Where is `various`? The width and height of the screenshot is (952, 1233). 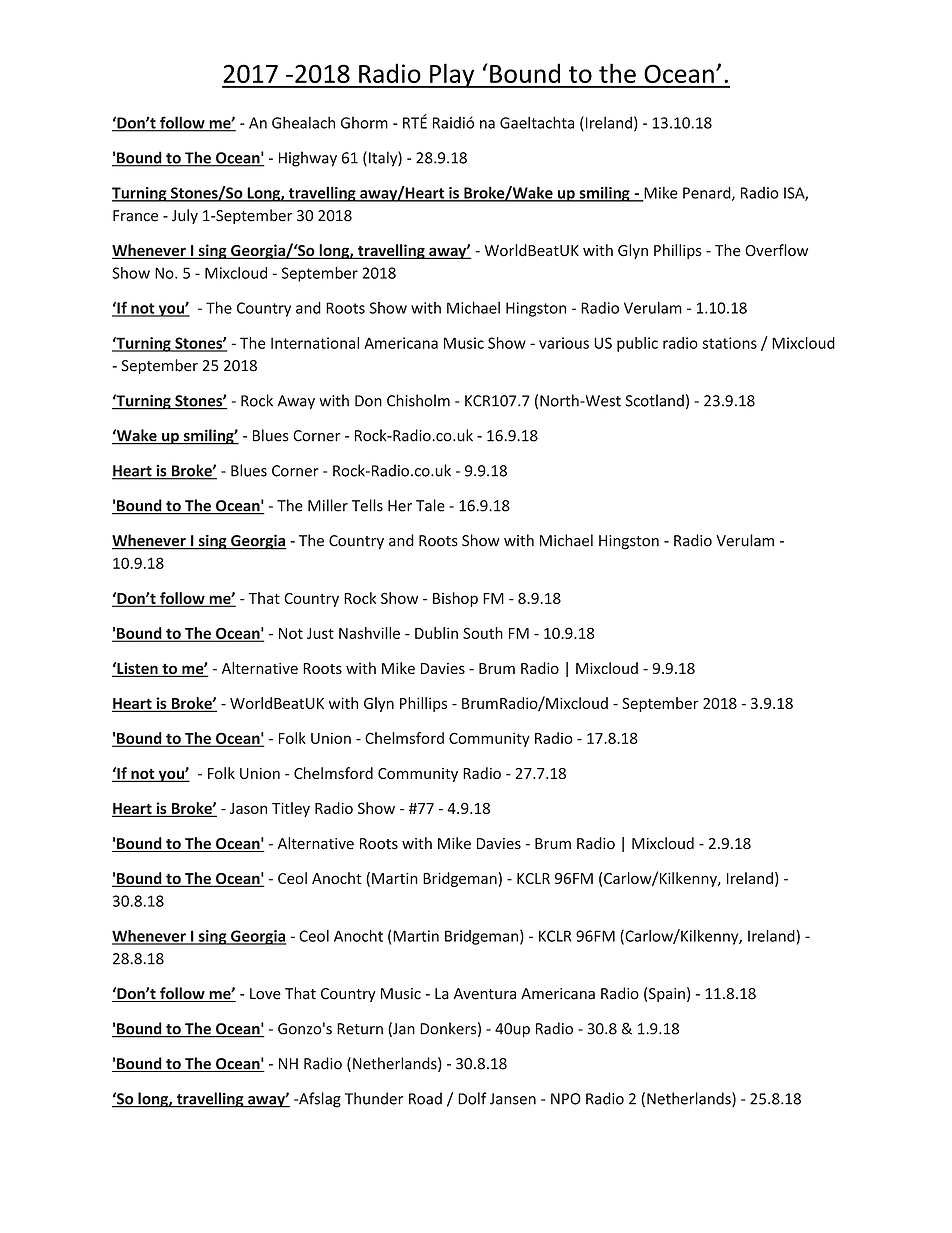
various is located at coordinates (564, 343).
